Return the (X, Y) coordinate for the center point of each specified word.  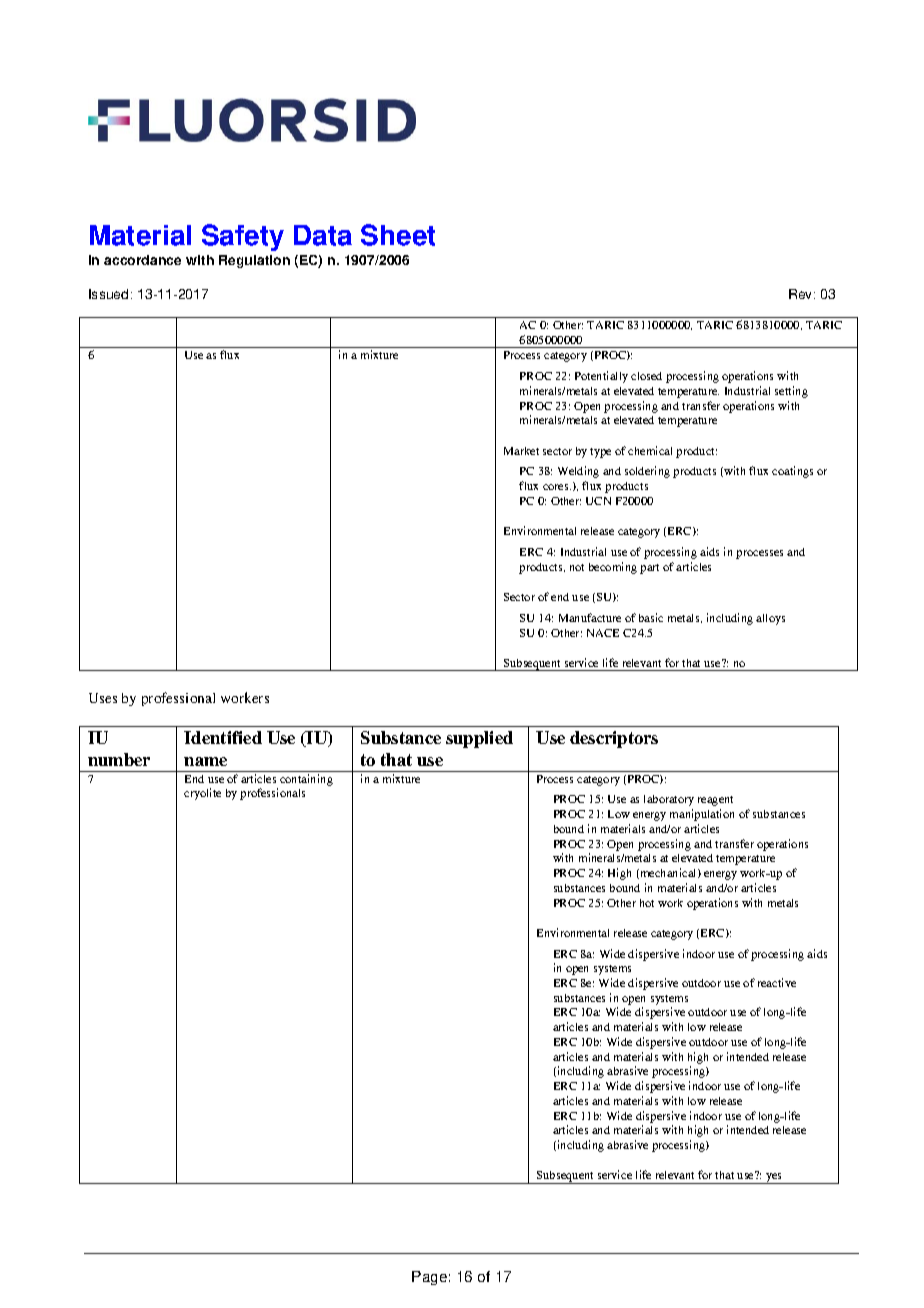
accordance (142, 260)
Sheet (398, 235)
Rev (802, 294)
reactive (777, 982)
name (205, 761)
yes (774, 1178)
